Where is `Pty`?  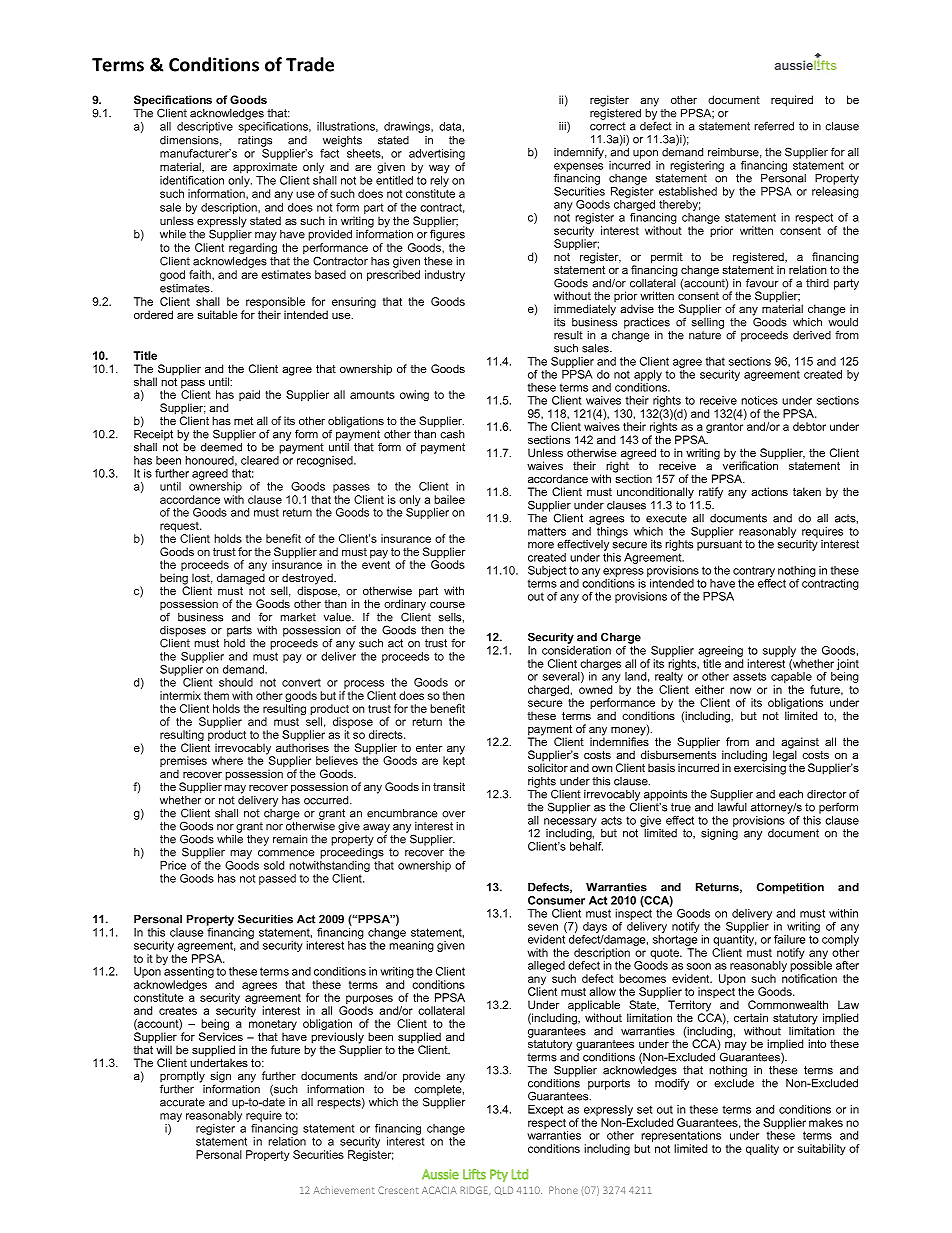
Pty is located at coordinates (499, 1175).
